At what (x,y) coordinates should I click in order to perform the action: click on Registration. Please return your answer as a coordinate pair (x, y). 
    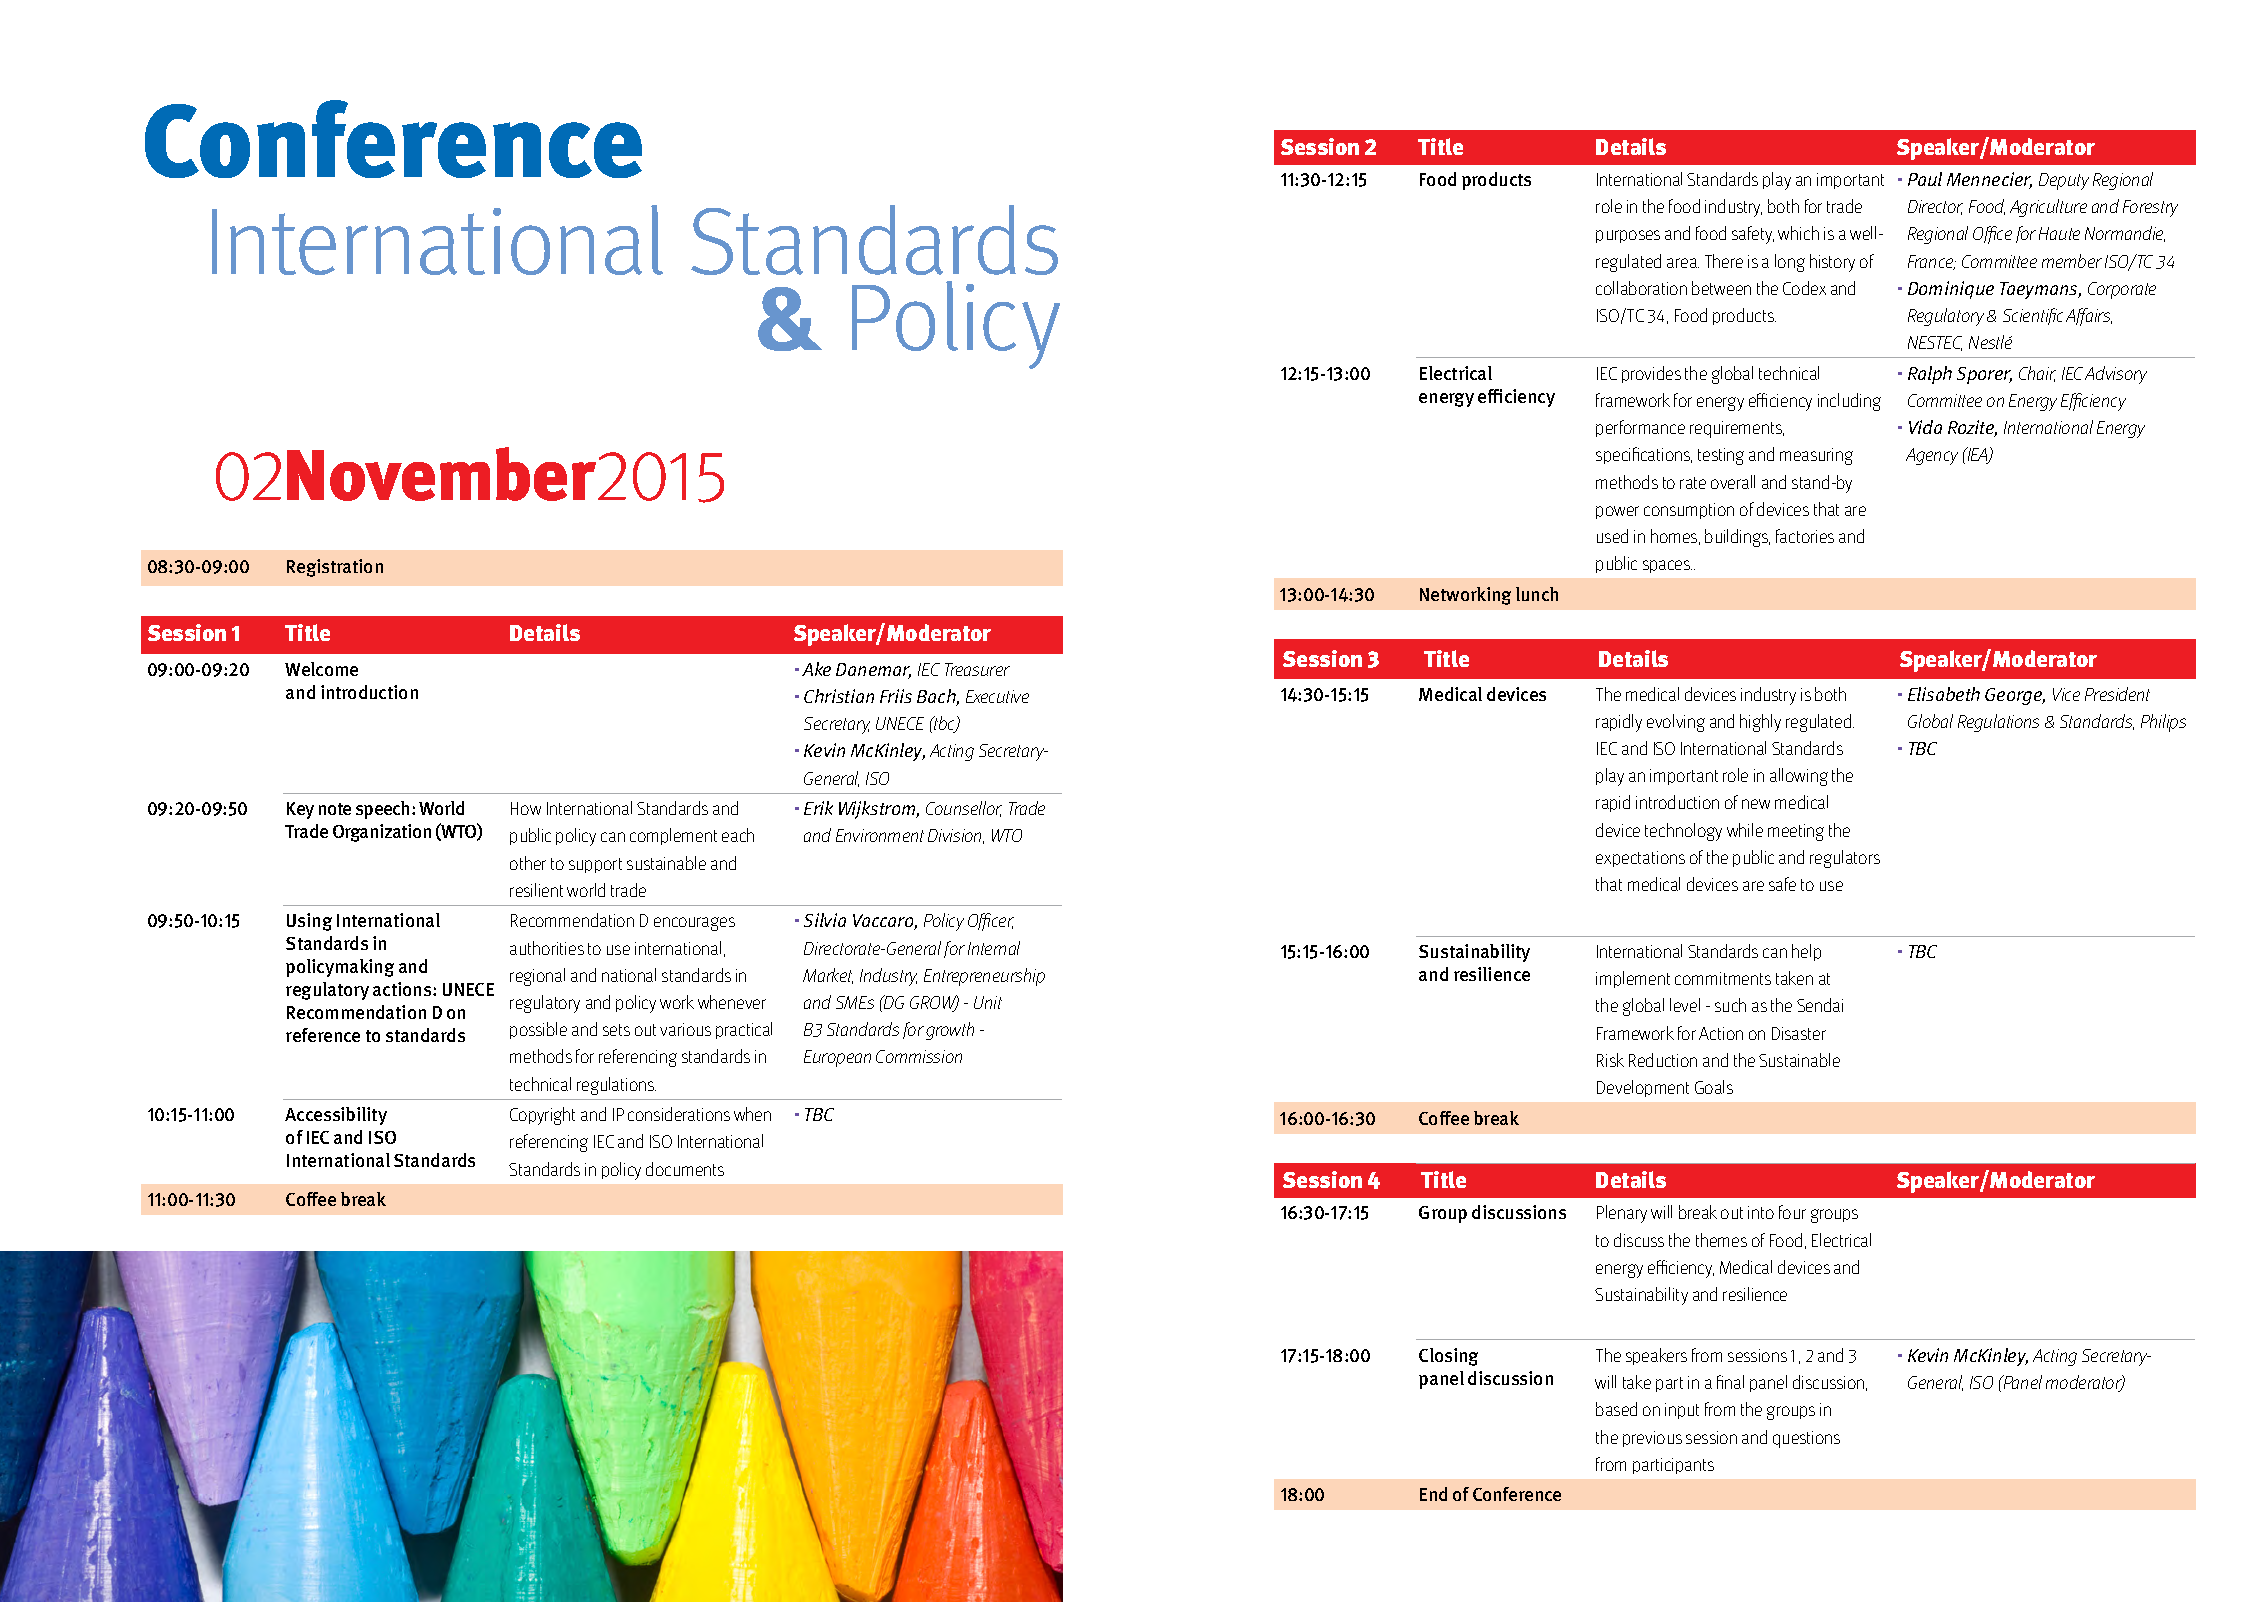
    Looking at the image, I should click on (335, 568).
